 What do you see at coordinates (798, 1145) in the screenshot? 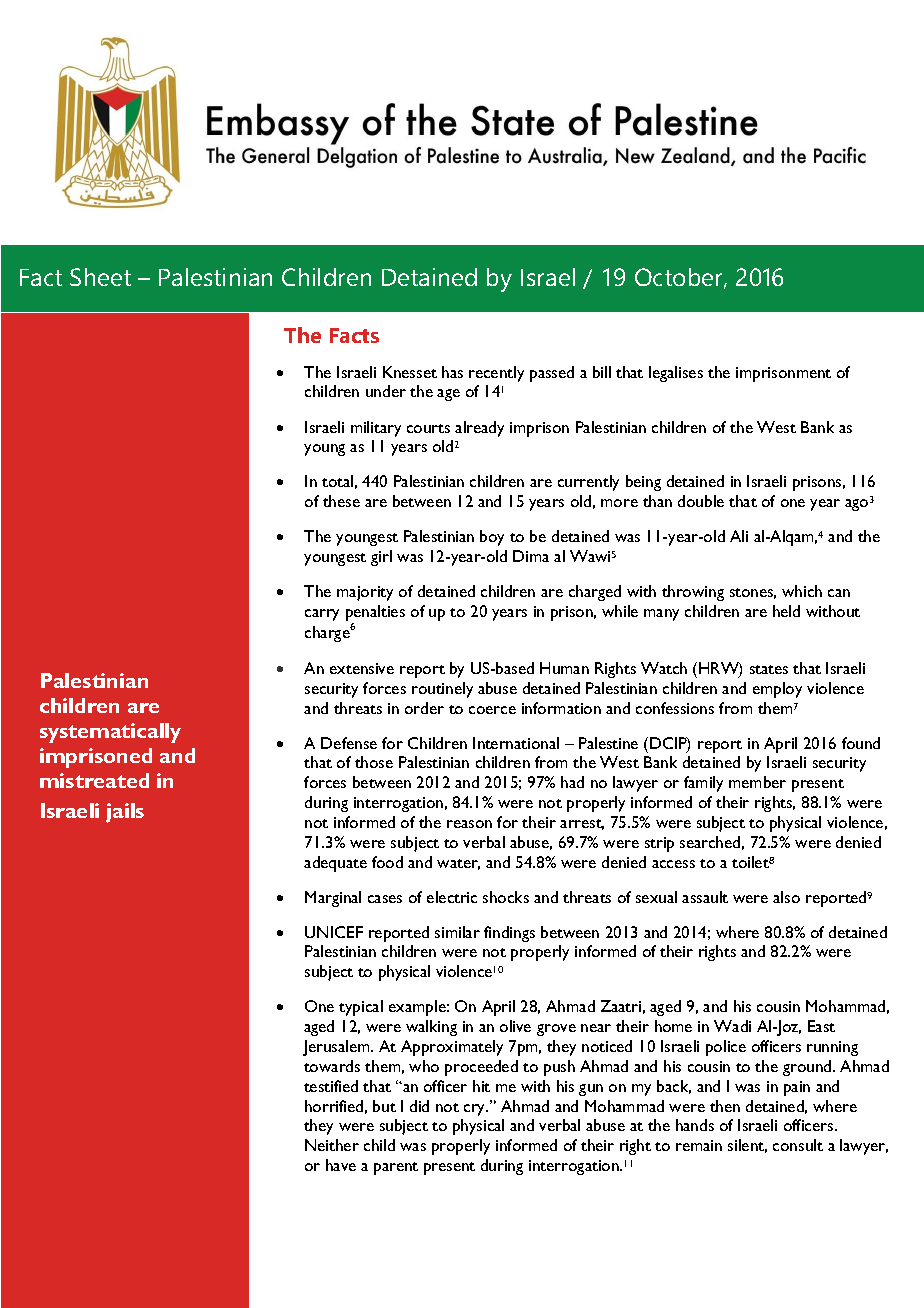
I see `consult` at bounding box center [798, 1145].
